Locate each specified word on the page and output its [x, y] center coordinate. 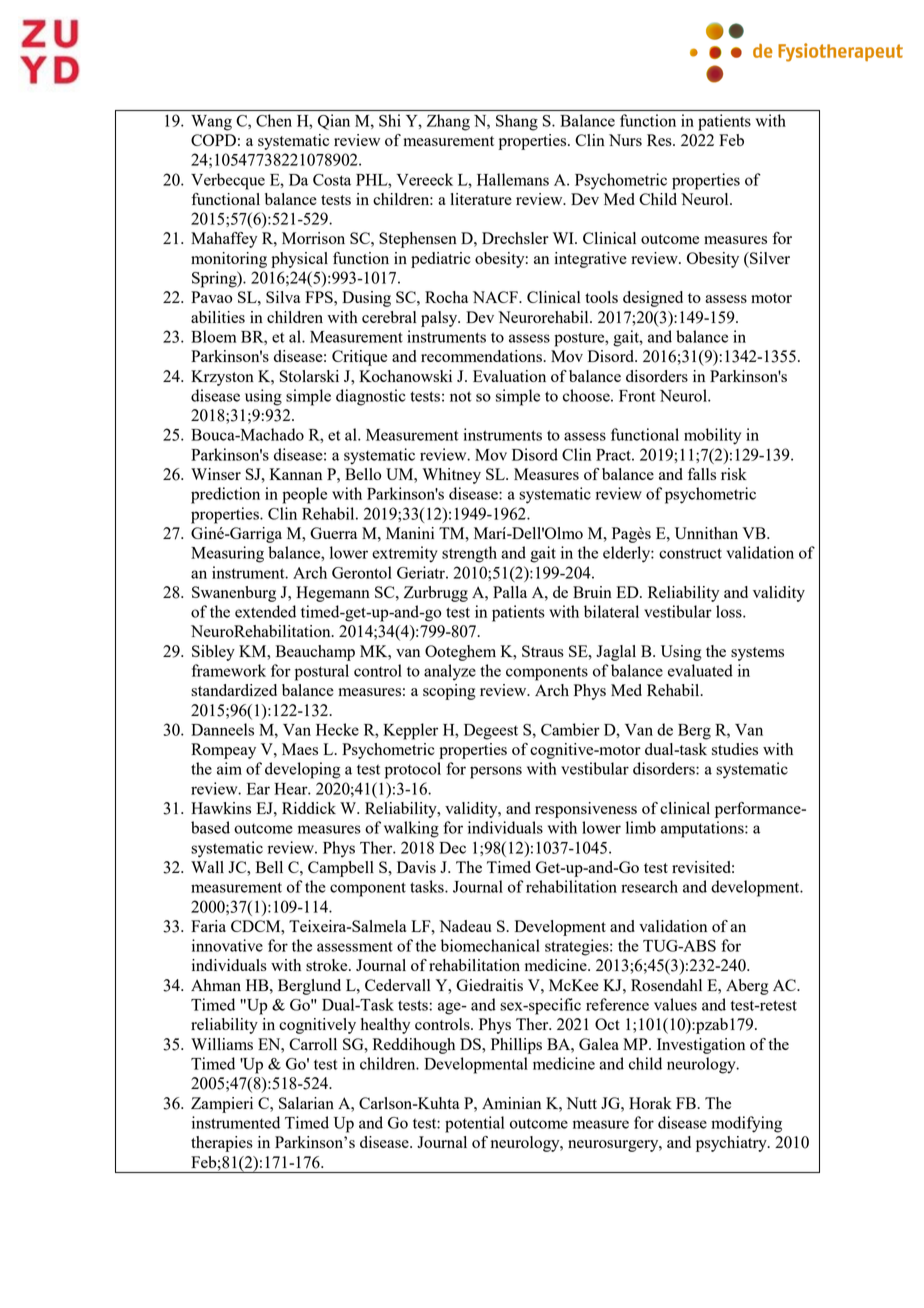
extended [265, 611]
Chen [274, 120]
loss [730, 611]
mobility [712, 436]
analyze [450, 672]
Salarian [306, 1103]
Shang [517, 122]
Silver [769, 258]
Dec [452, 848]
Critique [359, 358]
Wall [207, 867]
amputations [703, 829]
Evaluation [509, 376]
